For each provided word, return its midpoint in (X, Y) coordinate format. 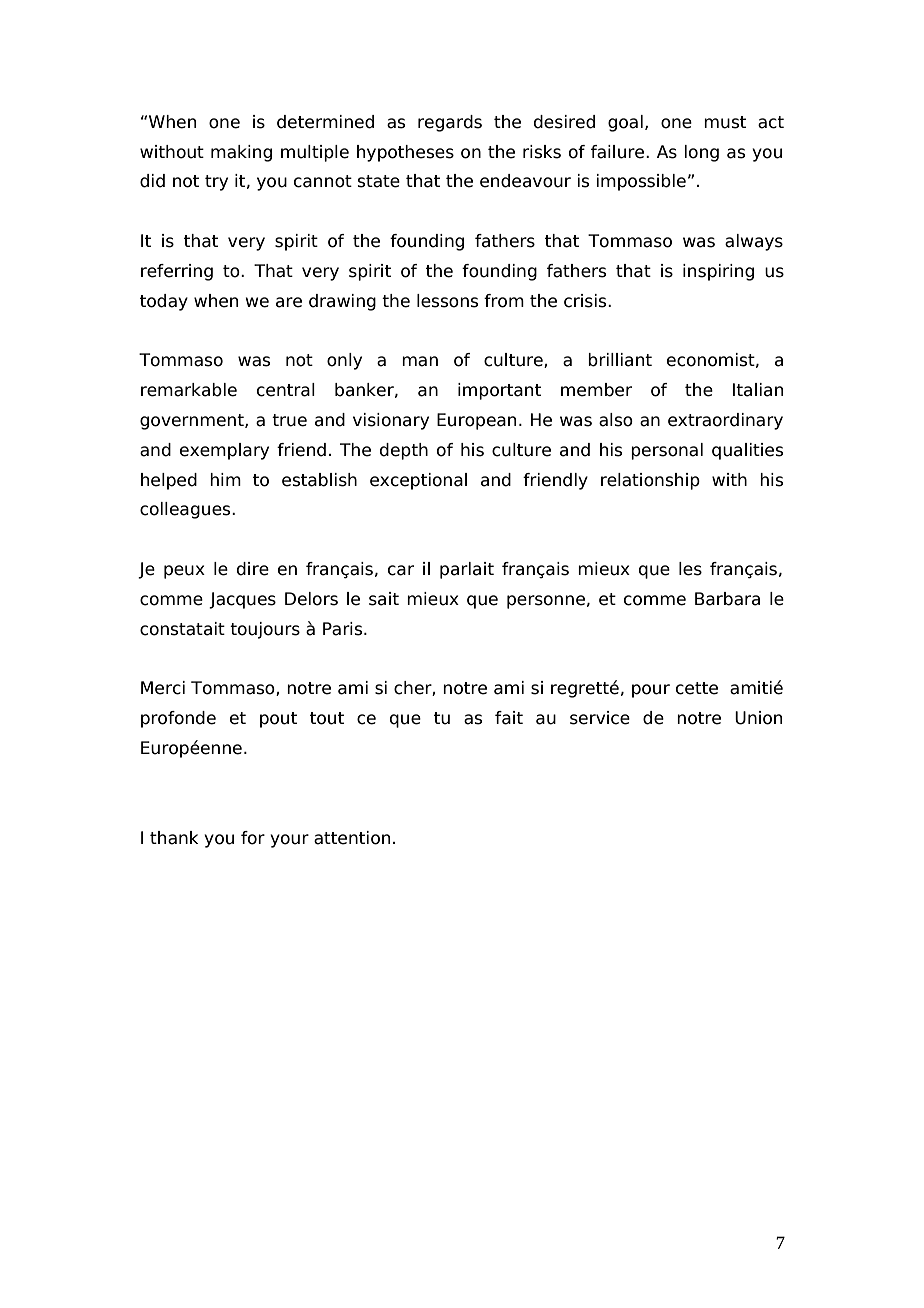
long (702, 153)
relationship (650, 481)
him (225, 479)
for (253, 838)
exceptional (418, 481)
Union (758, 718)
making (241, 153)
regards (450, 123)
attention (352, 838)
